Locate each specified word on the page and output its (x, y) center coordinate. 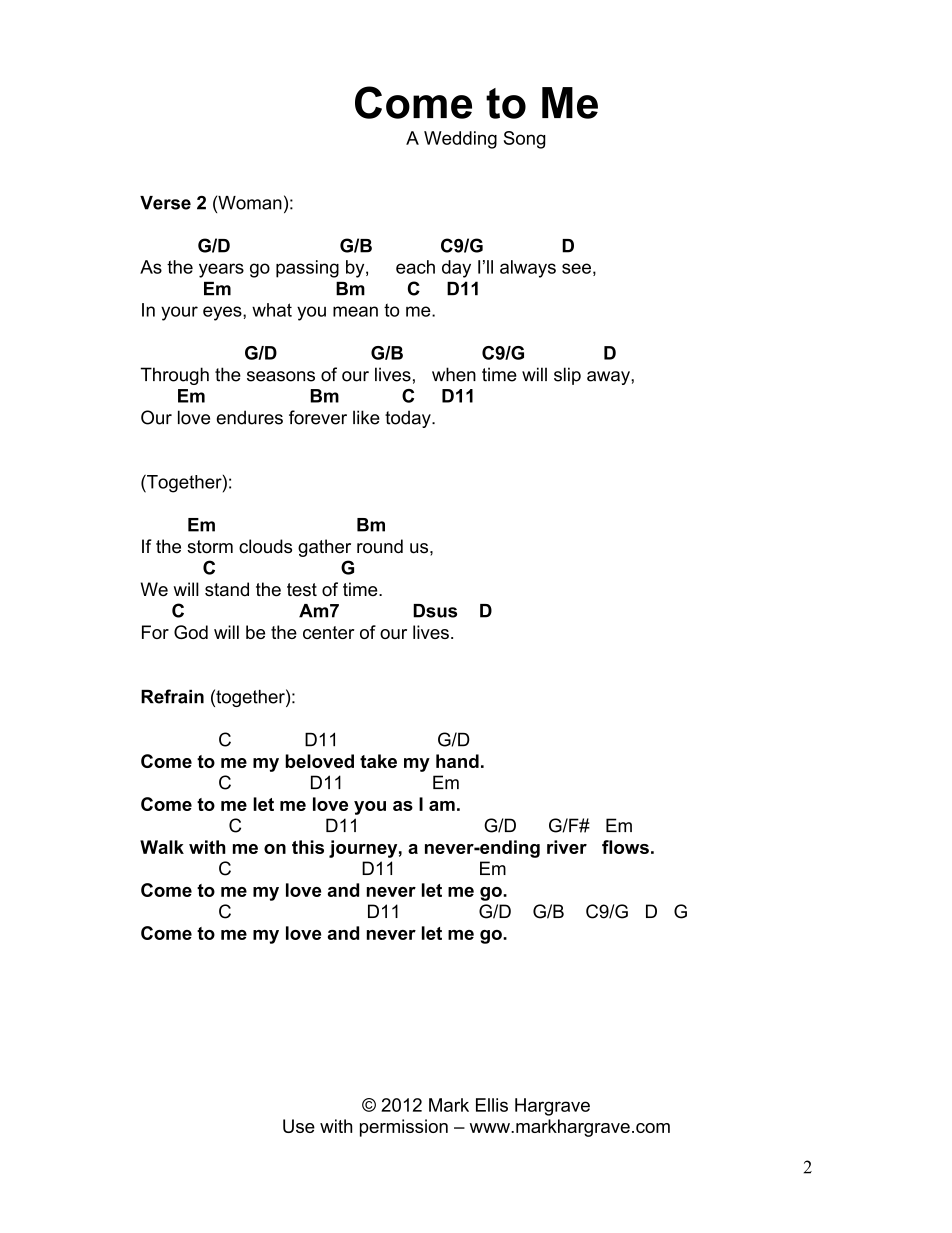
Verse (165, 203)
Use (299, 1126)
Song (525, 140)
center (328, 632)
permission (404, 1128)
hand (457, 761)
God (191, 632)
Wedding (460, 140)
